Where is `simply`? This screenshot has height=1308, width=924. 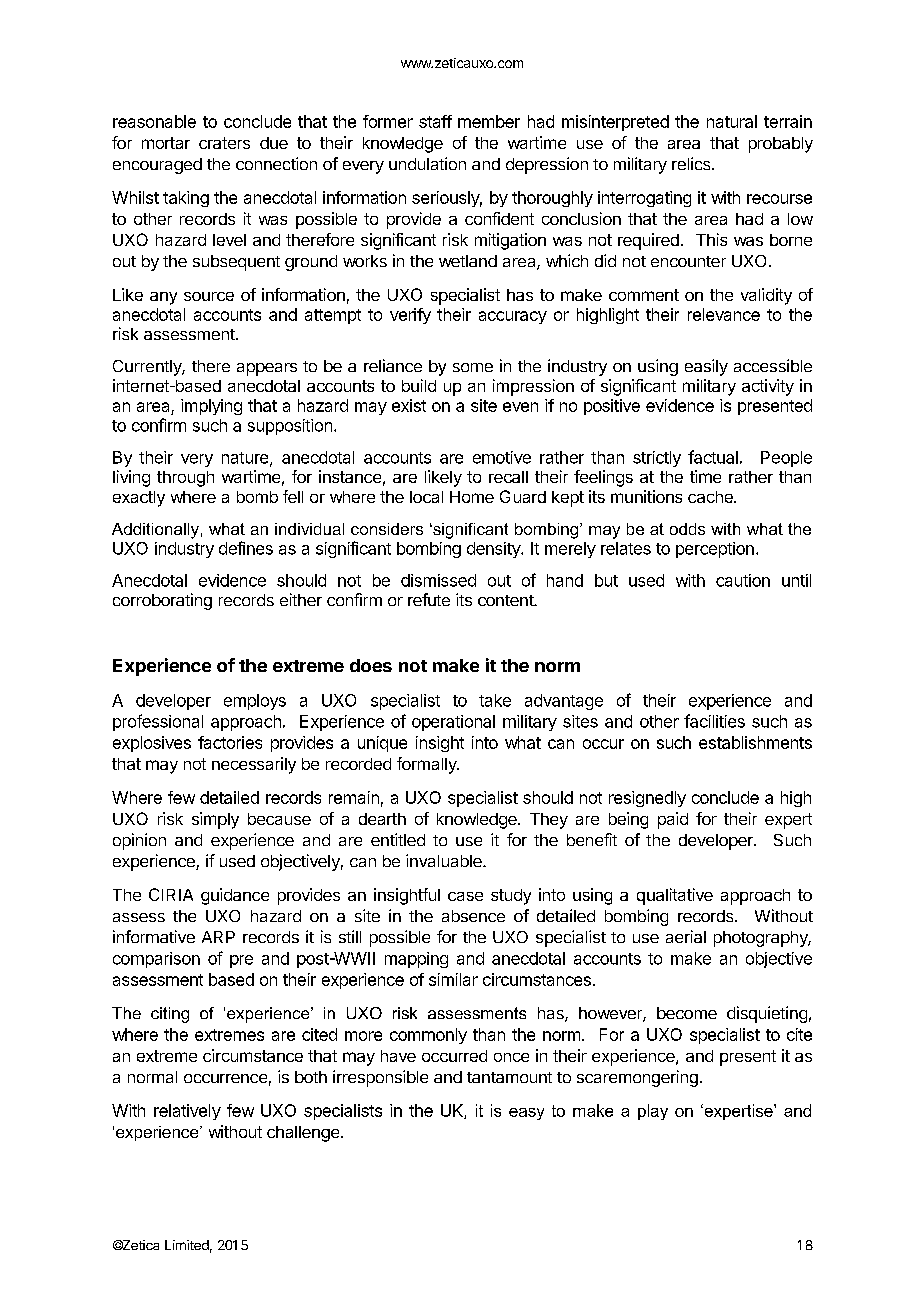 simply is located at coordinates (215, 820).
